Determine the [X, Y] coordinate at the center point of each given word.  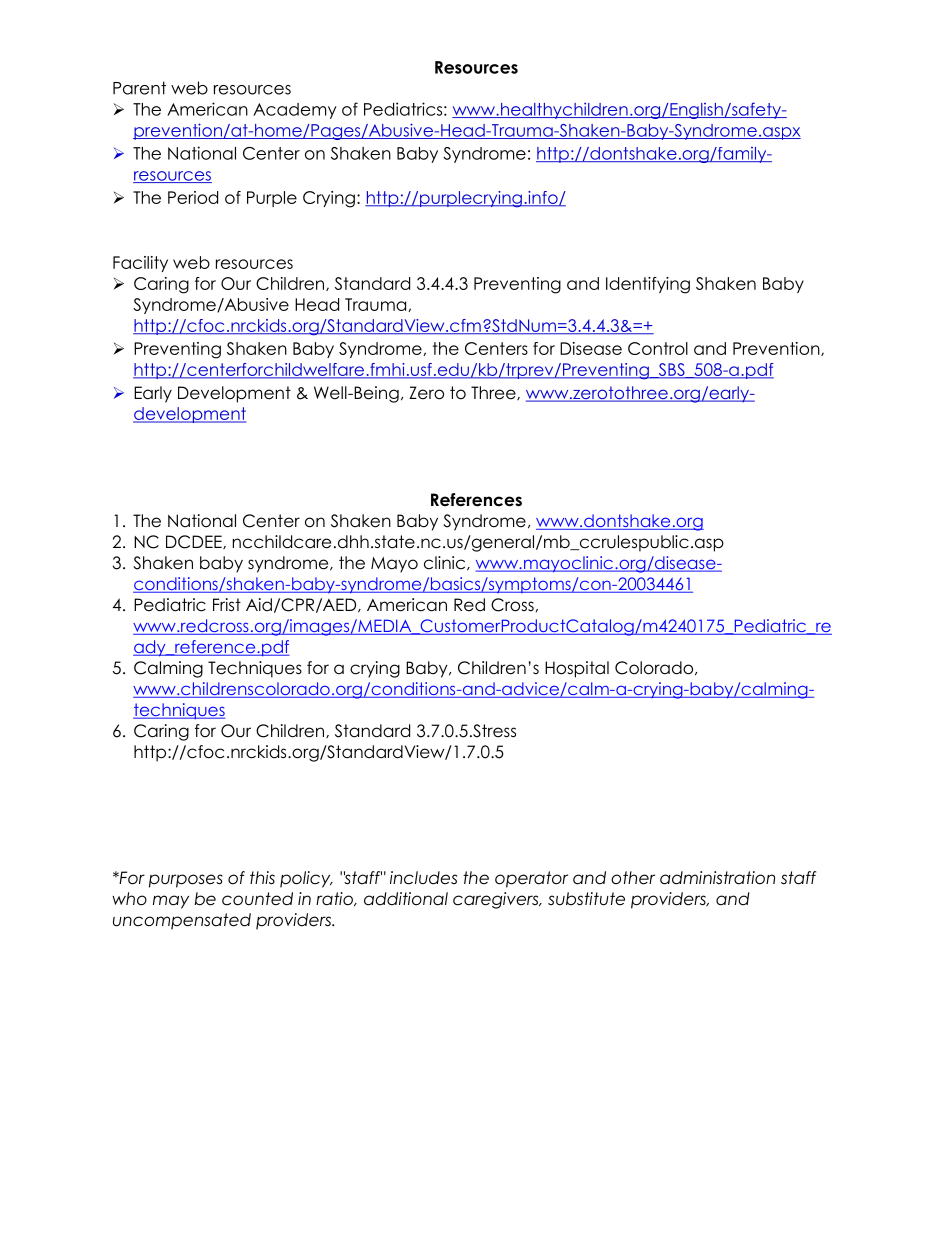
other [633, 878]
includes [423, 878]
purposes [186, 881]
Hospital [577, 669]
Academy [295, 111]
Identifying [648, 285]
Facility [140, 264]
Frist [227, 605]
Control [658, 348]
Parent [139, 88]
